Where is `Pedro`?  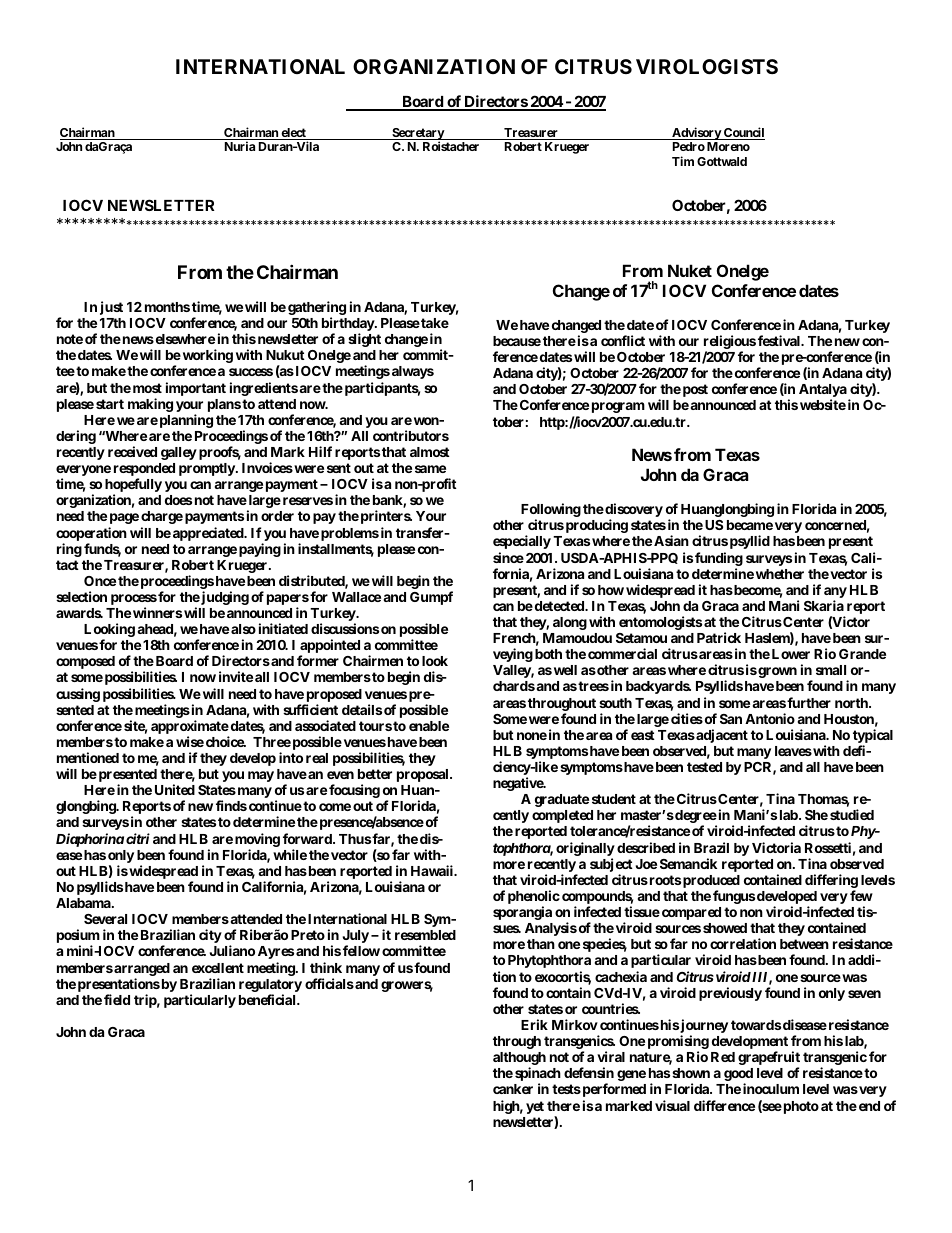
Pedro is located at coordinates (689, 146).
